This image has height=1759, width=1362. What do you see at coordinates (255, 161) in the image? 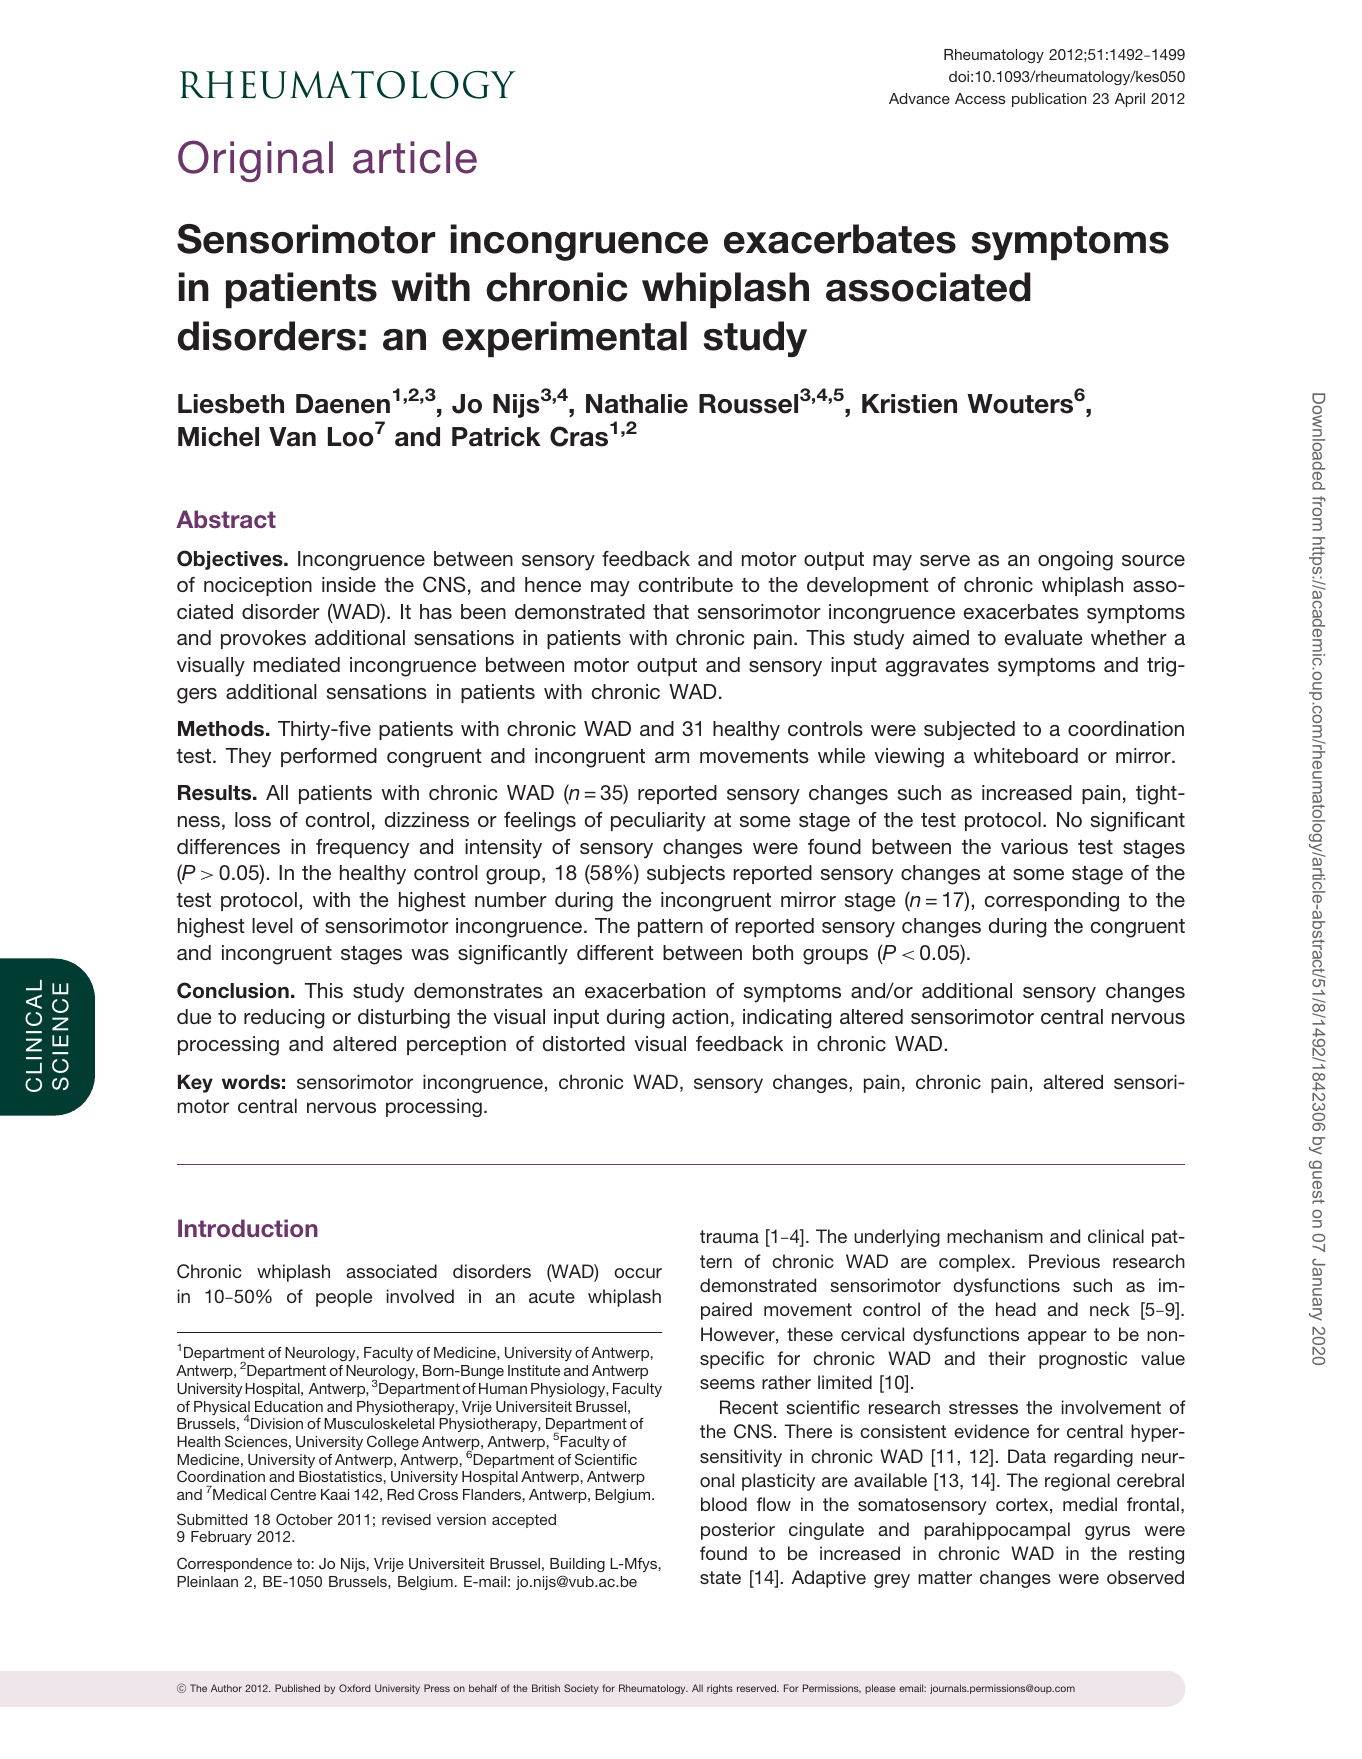
I see `Original` at bounding box center [255, 161].
